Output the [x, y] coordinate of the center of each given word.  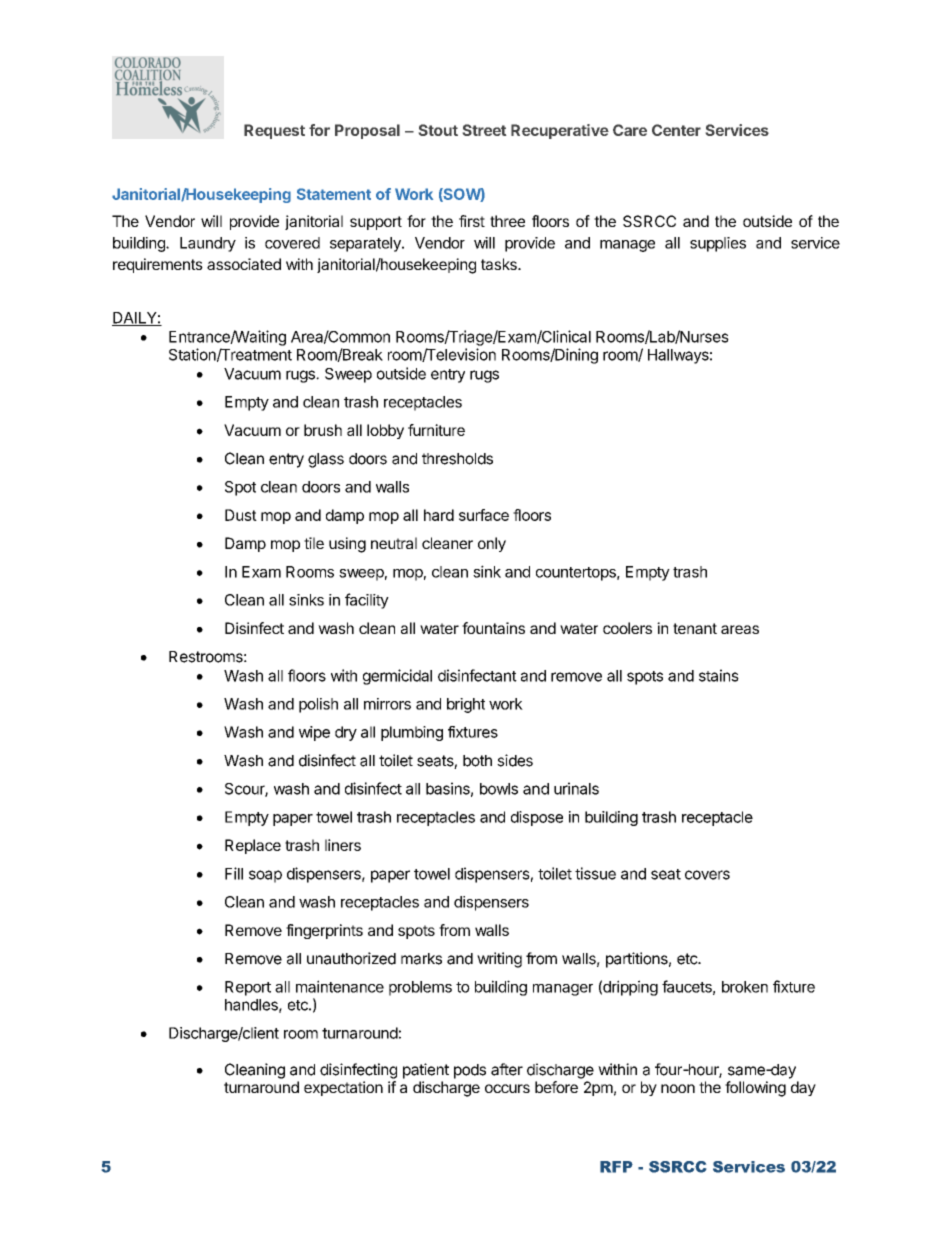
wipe [314, 733]
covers [707, 875]
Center [676, 130]
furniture [436, 430]
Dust [241, 515]
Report [248, 988]
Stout [438, 130]
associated [244, 264]
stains [719, 675]
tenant [695, 628]
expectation [343, 1088]
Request [274, 131]
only [492, 544]
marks [421, 959]
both [477, 761]
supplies [718, 244]
